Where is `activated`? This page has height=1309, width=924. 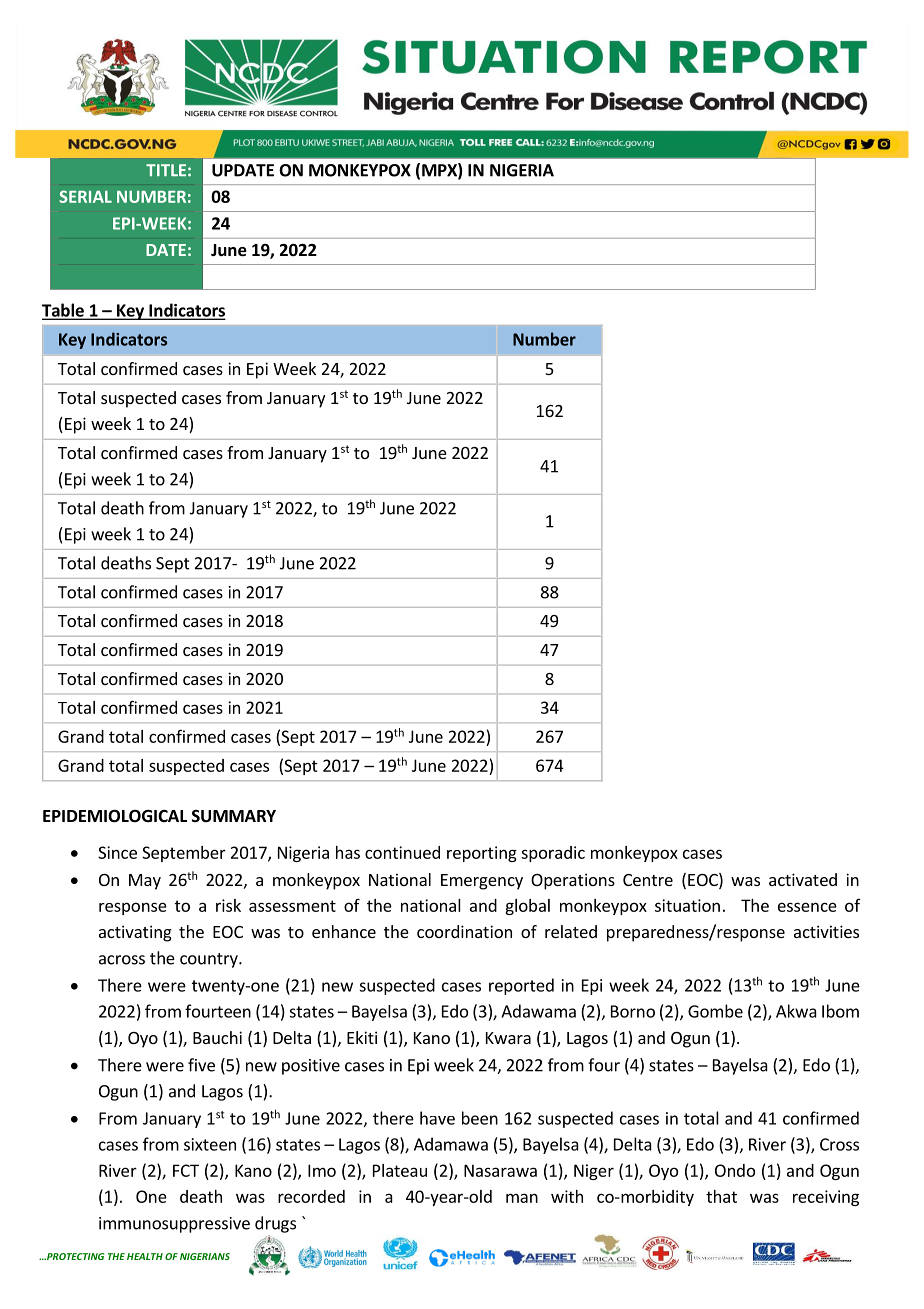
activated is located at coordinates (803, 879).
